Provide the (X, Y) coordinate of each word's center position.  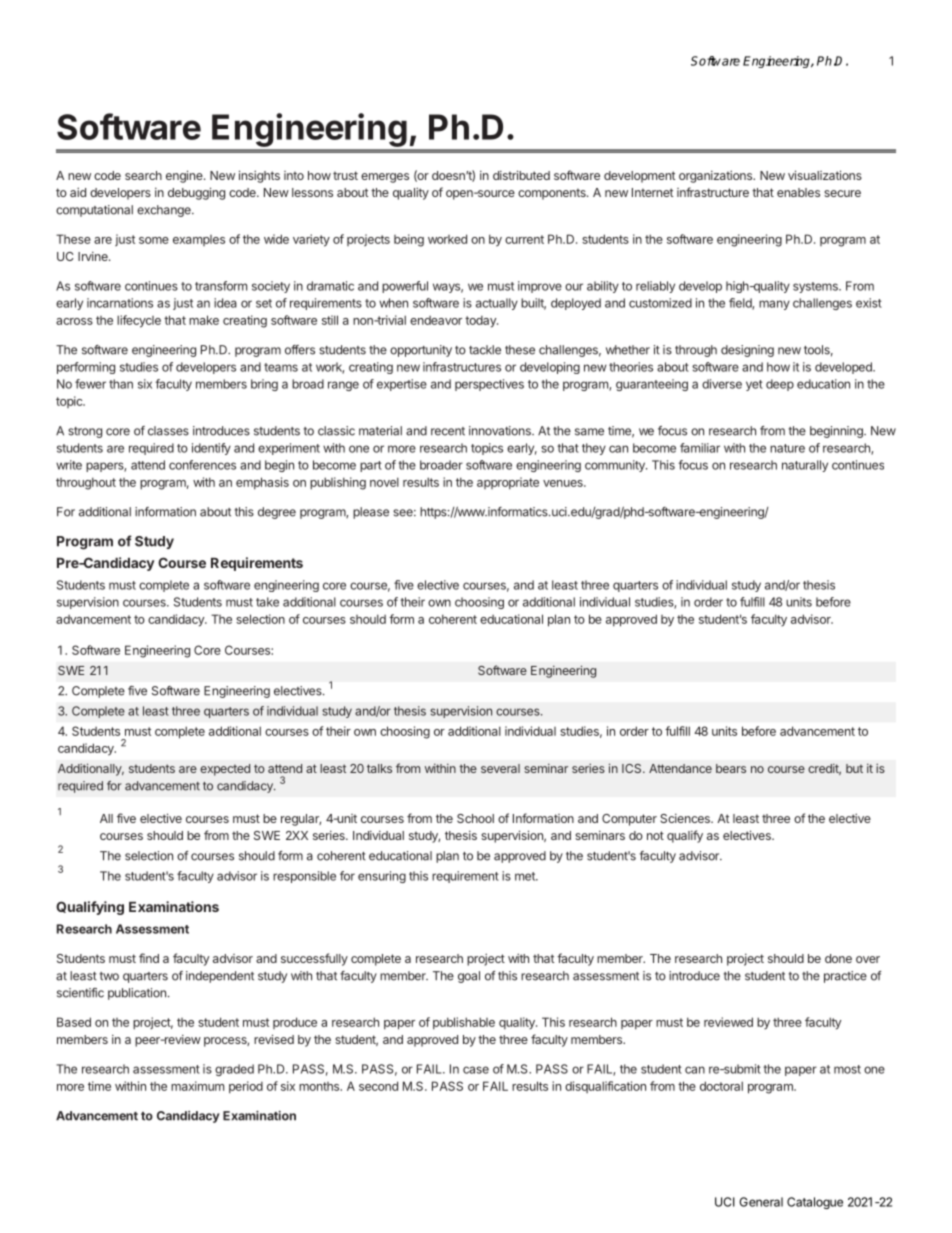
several (500, 768)
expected (225, 770)
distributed (521, 175)
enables (798, 192)
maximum (197, 1086)
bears (731, 768)
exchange (165, 211)
